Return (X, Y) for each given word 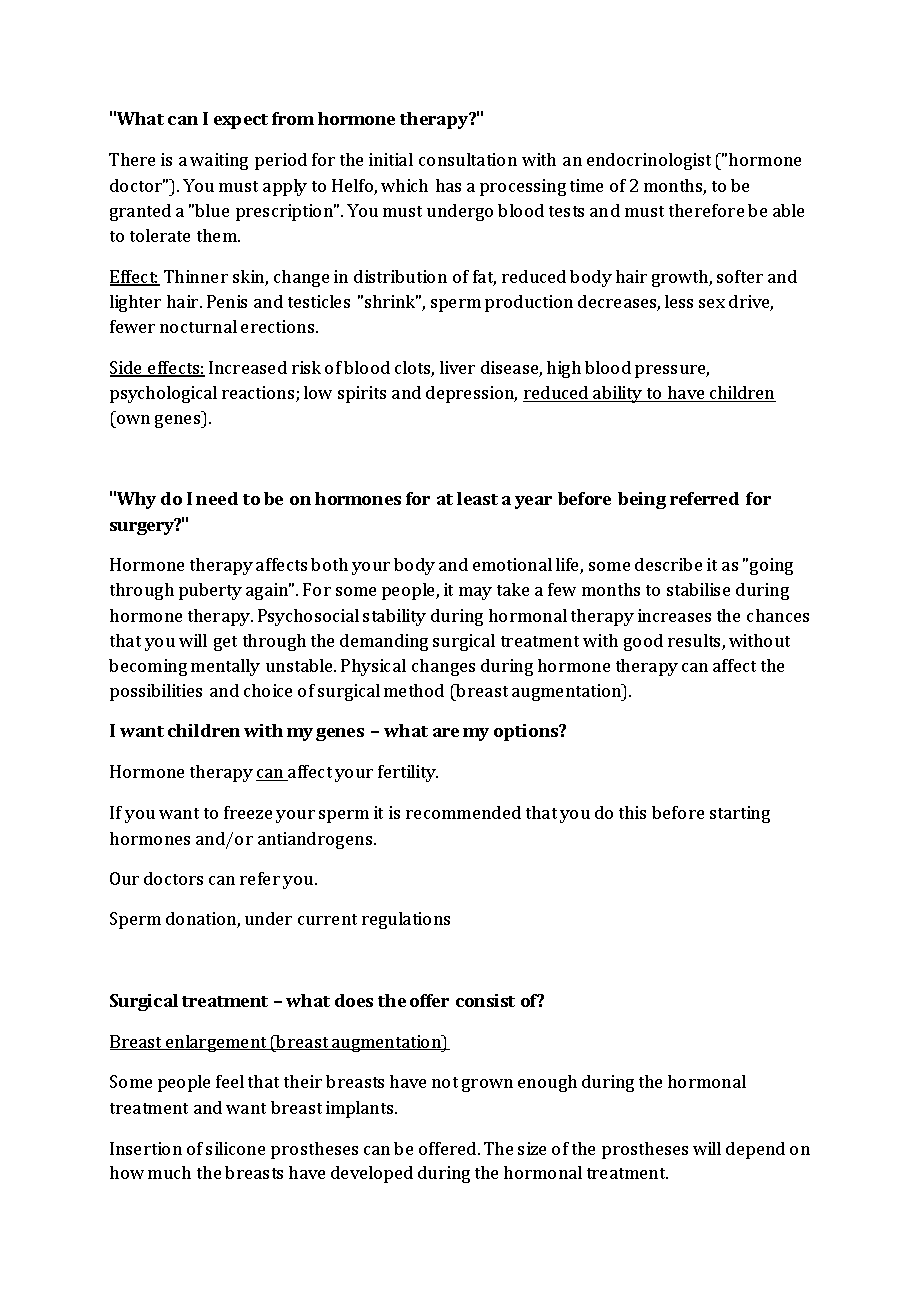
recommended (463, 812)
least (477, 498)
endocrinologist (649, 161)
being (642, 500)
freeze (248, 812)
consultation (468, 159)
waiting (219, 161)
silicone (235, 1148)
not (445, 1082)
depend (755, 1150)
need (217, 498)
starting (740, 814)
